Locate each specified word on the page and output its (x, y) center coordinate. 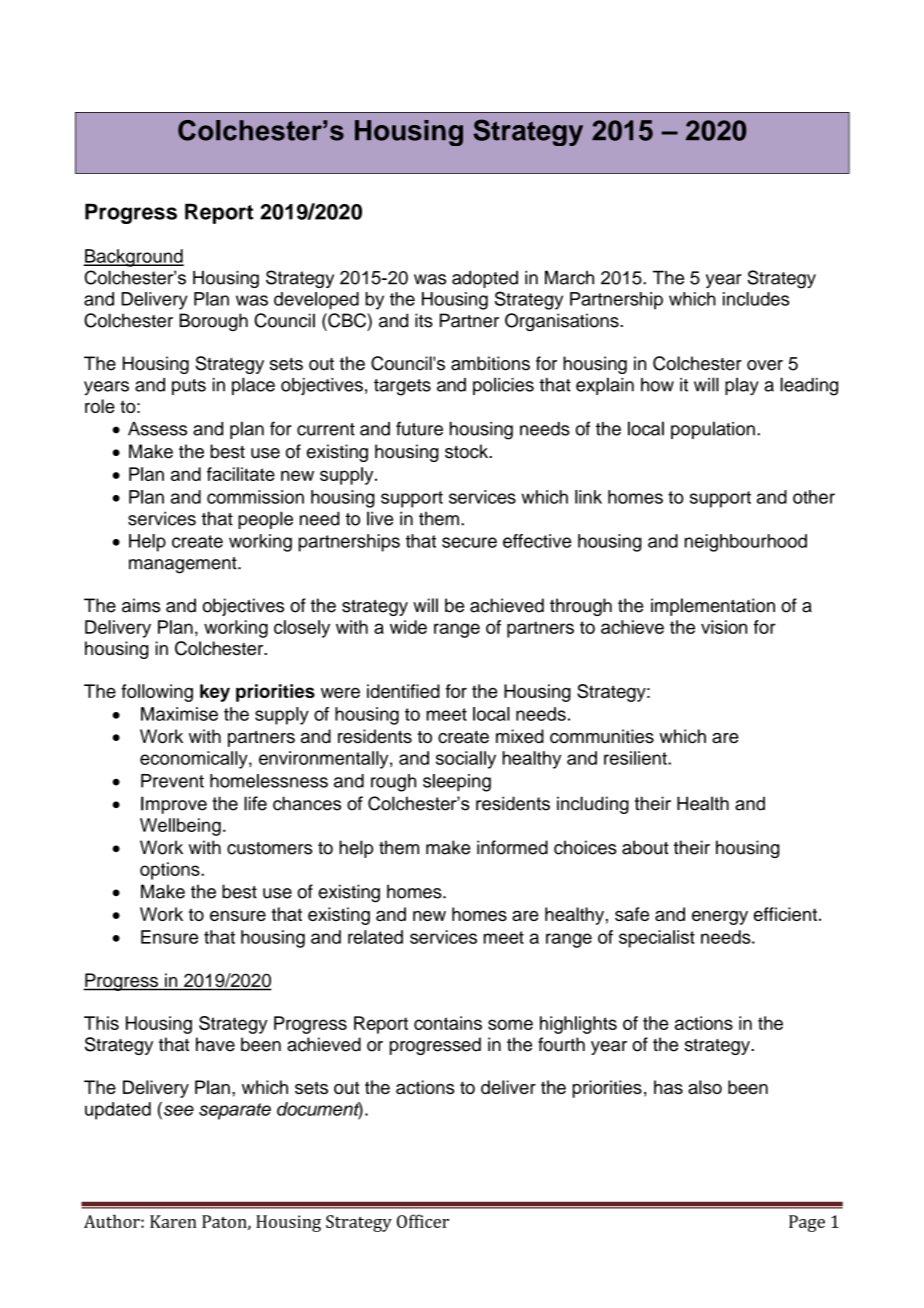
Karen (173, 1221)
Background (133, 258)
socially (466, 760)
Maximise (179, 714)
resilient (636, 758)
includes (756, 299)
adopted (485, 279)
